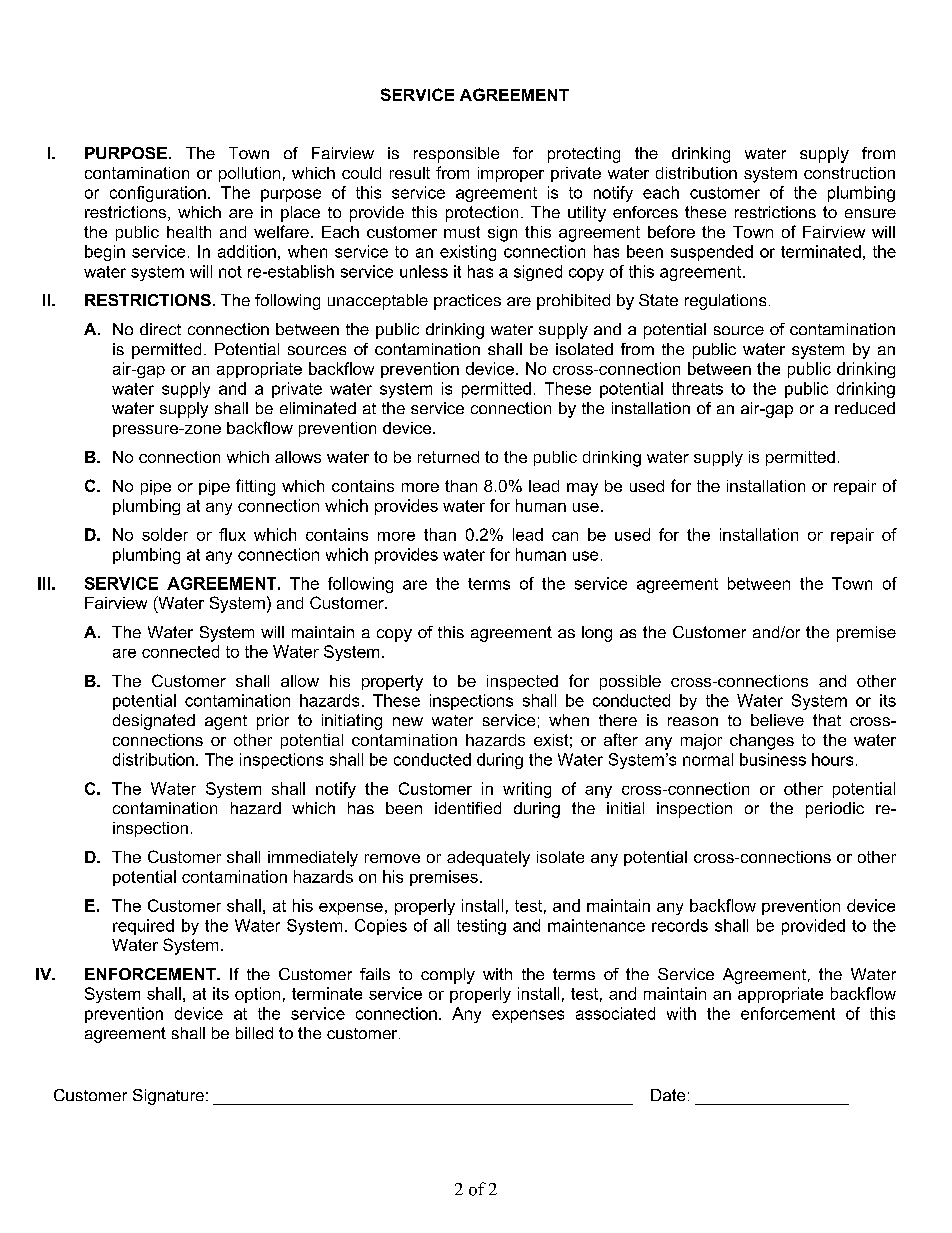  I want to click on adequately, so click(488, 859).
